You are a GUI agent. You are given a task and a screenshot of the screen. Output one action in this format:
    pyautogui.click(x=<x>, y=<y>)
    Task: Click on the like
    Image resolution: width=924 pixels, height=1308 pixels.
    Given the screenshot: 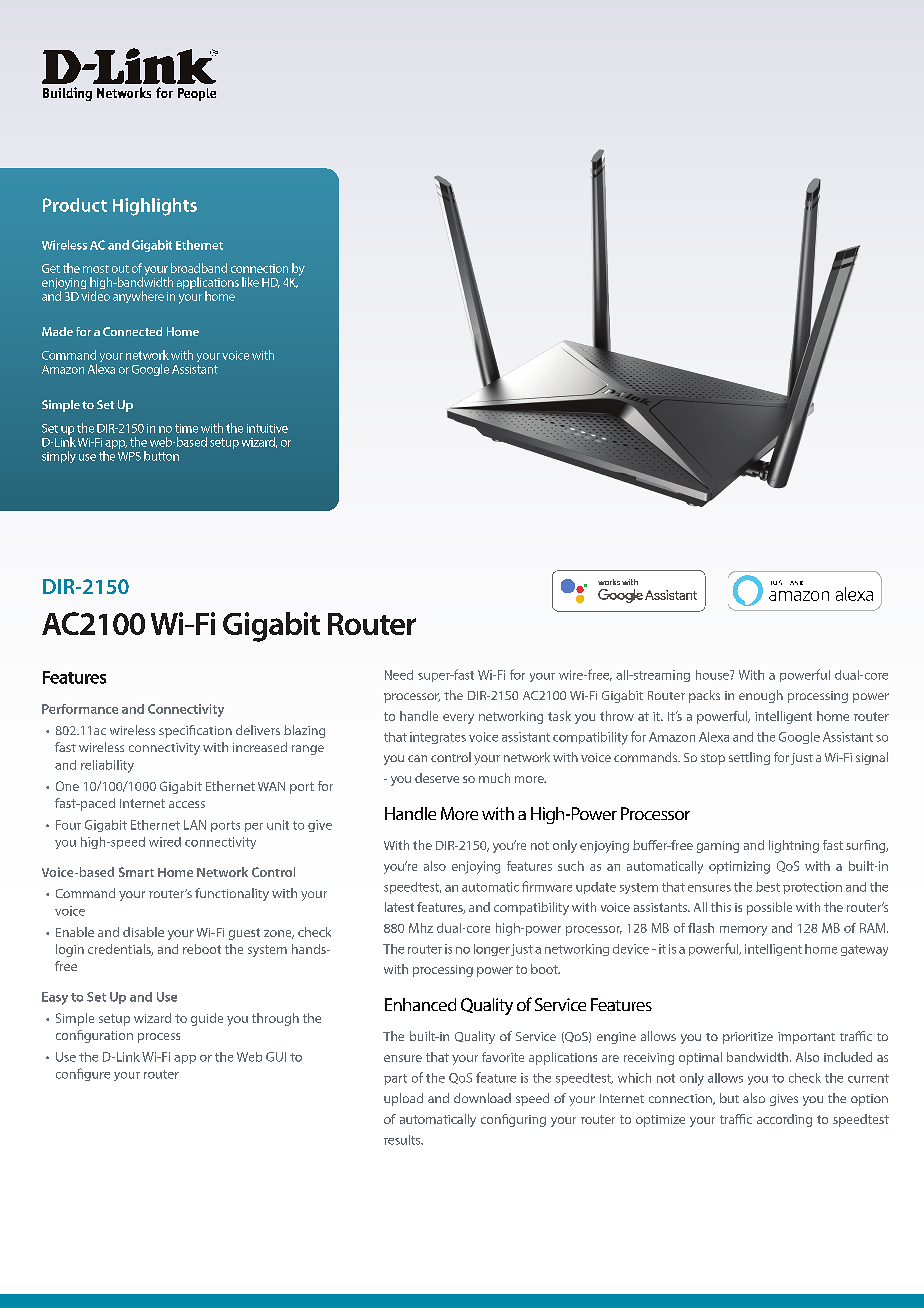 What is the action you would take?
    pyautogui.click(x=250, y=282)
